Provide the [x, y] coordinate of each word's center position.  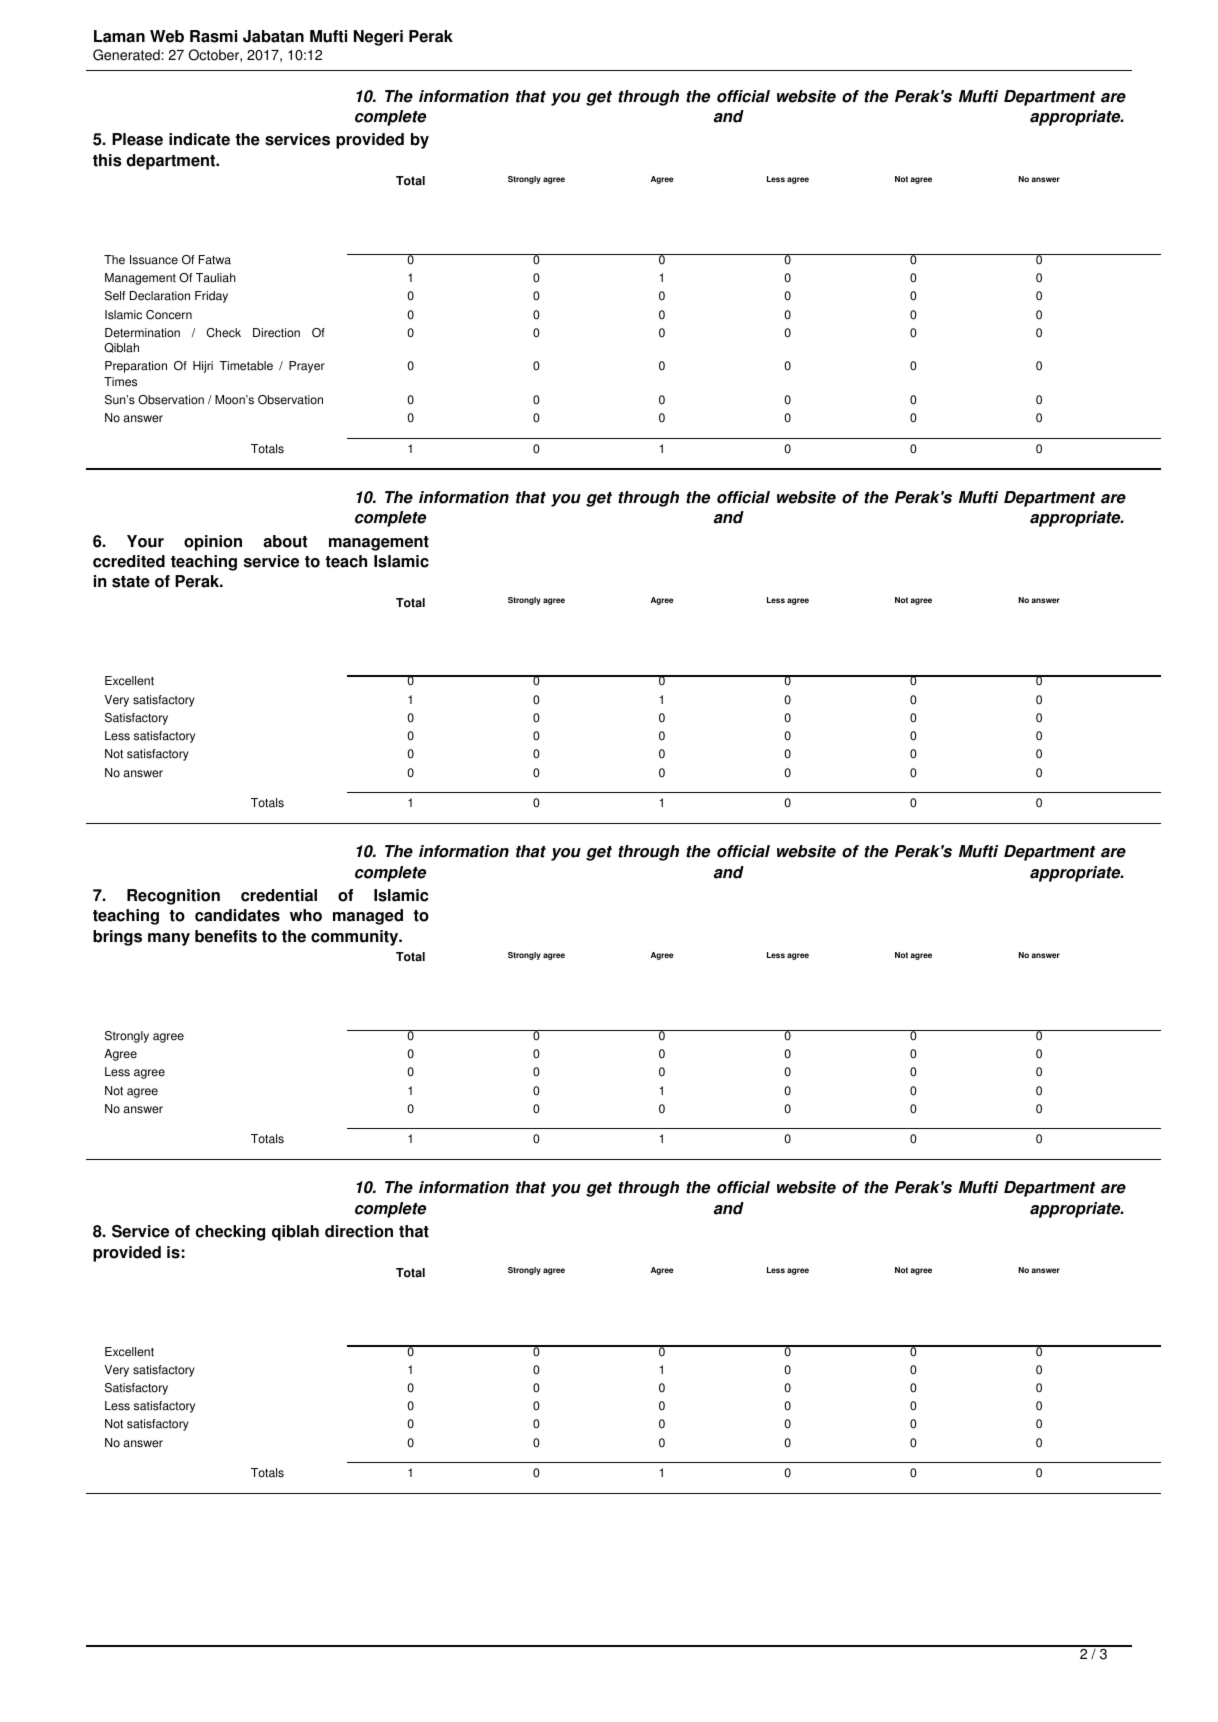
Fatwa [215, 260]
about [285, 541]
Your [145, 541]
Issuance [154, 260]
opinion [213, 543]
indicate [199, 139]
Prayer [307, 367]
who [306, 915]
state [131, 582]
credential [279, 895]
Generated [126, 55]
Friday [211, 297]
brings [117, 938]
